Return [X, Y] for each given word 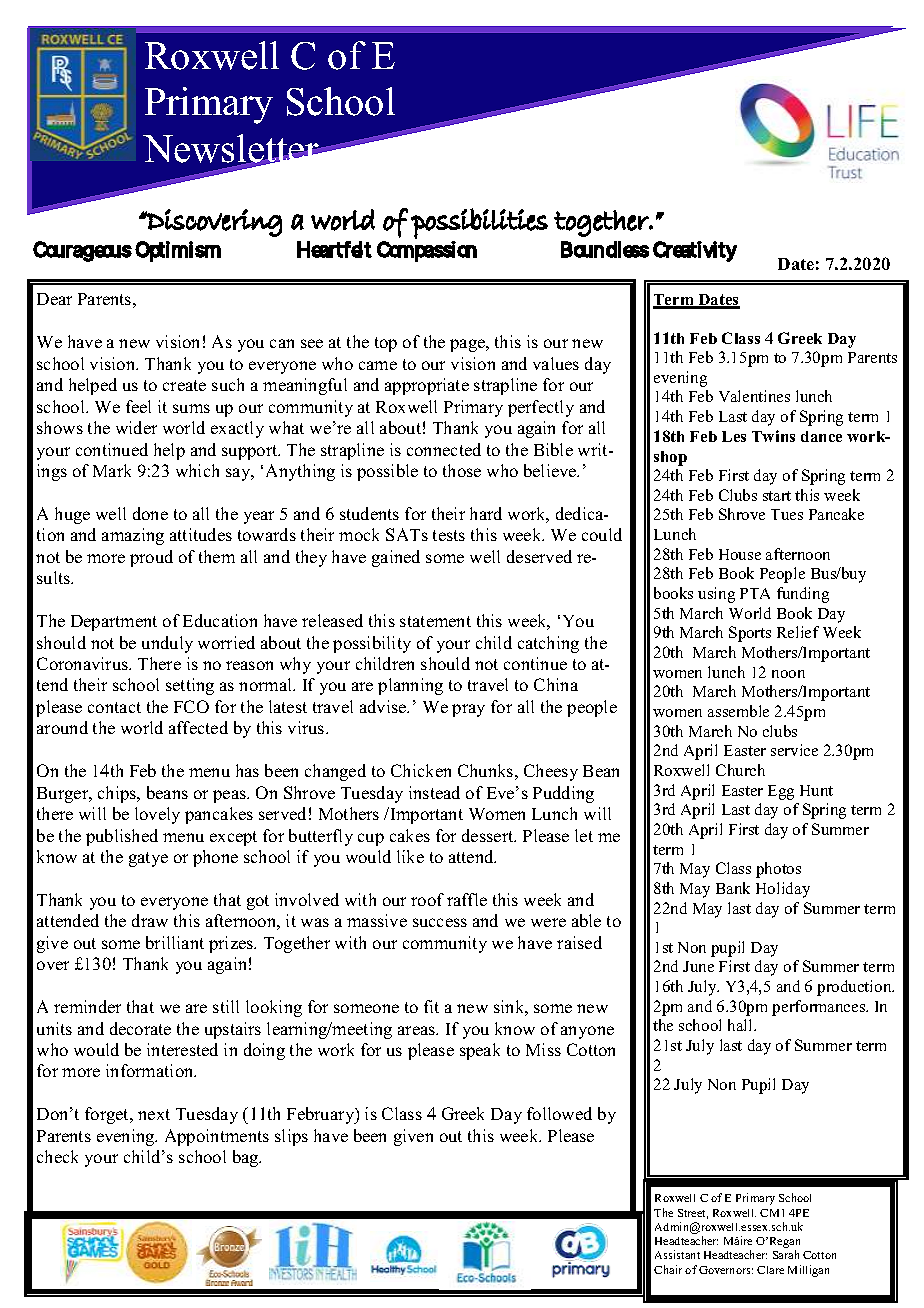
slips [291, 1137]
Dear [54, 299]
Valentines [754, 396]
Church [740, 770]
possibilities [479, 223]
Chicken [421, 770]
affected [198, 727]
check [57, 1156]
